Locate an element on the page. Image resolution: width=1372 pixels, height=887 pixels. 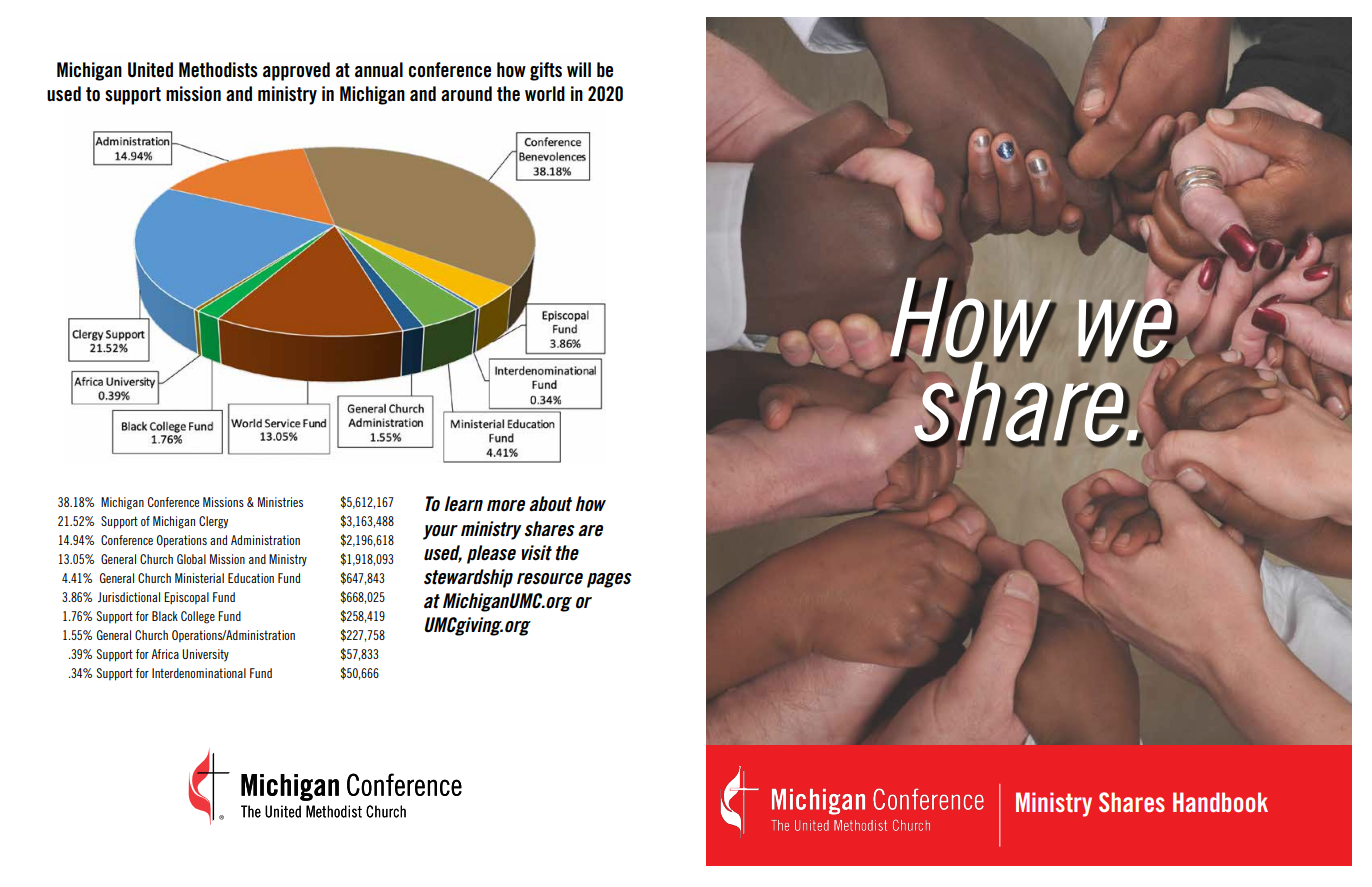
will is located at coordinates (579, 69).
